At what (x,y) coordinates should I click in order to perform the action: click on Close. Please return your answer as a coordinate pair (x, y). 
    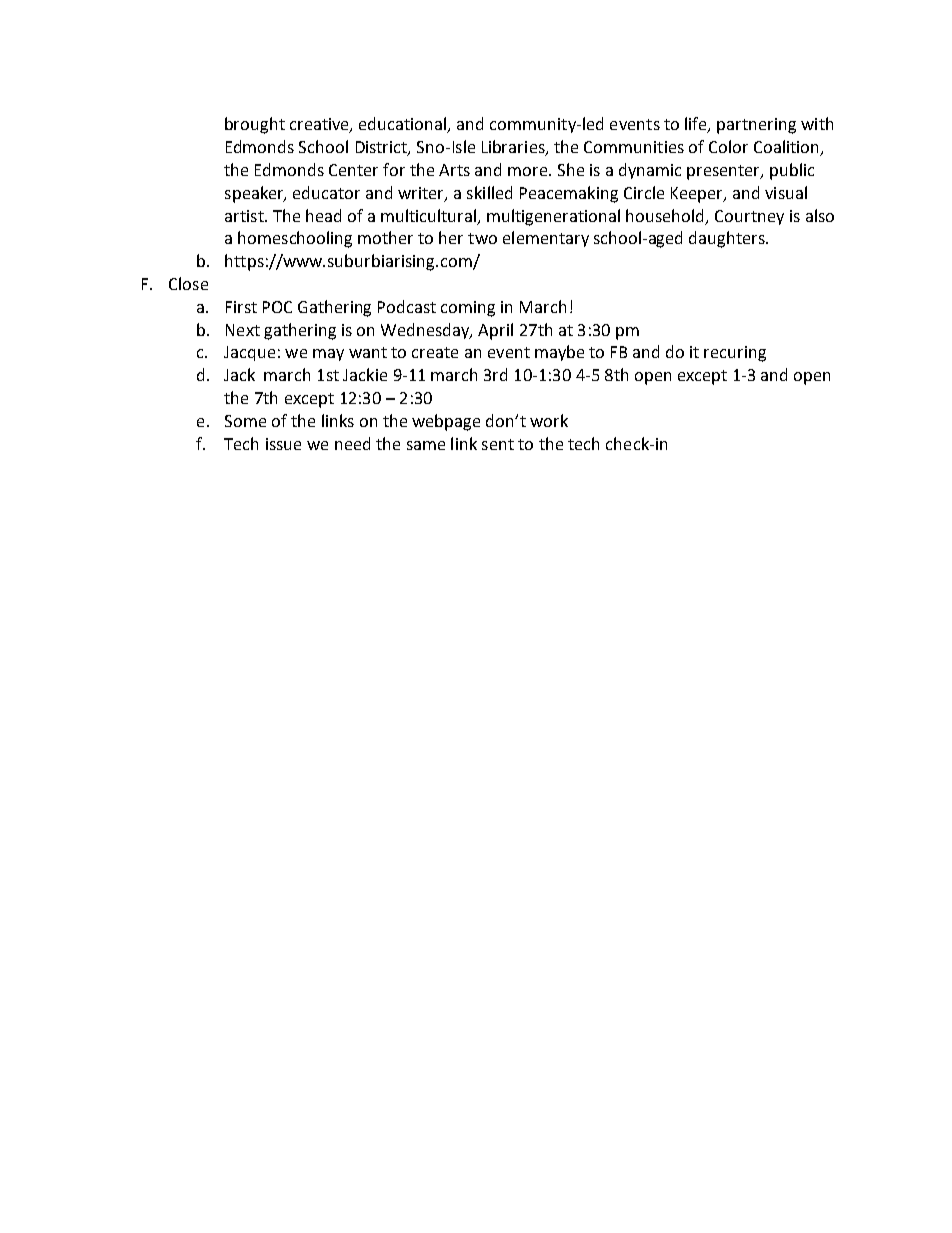
    Looking at the image, I should click on (188, 283).
